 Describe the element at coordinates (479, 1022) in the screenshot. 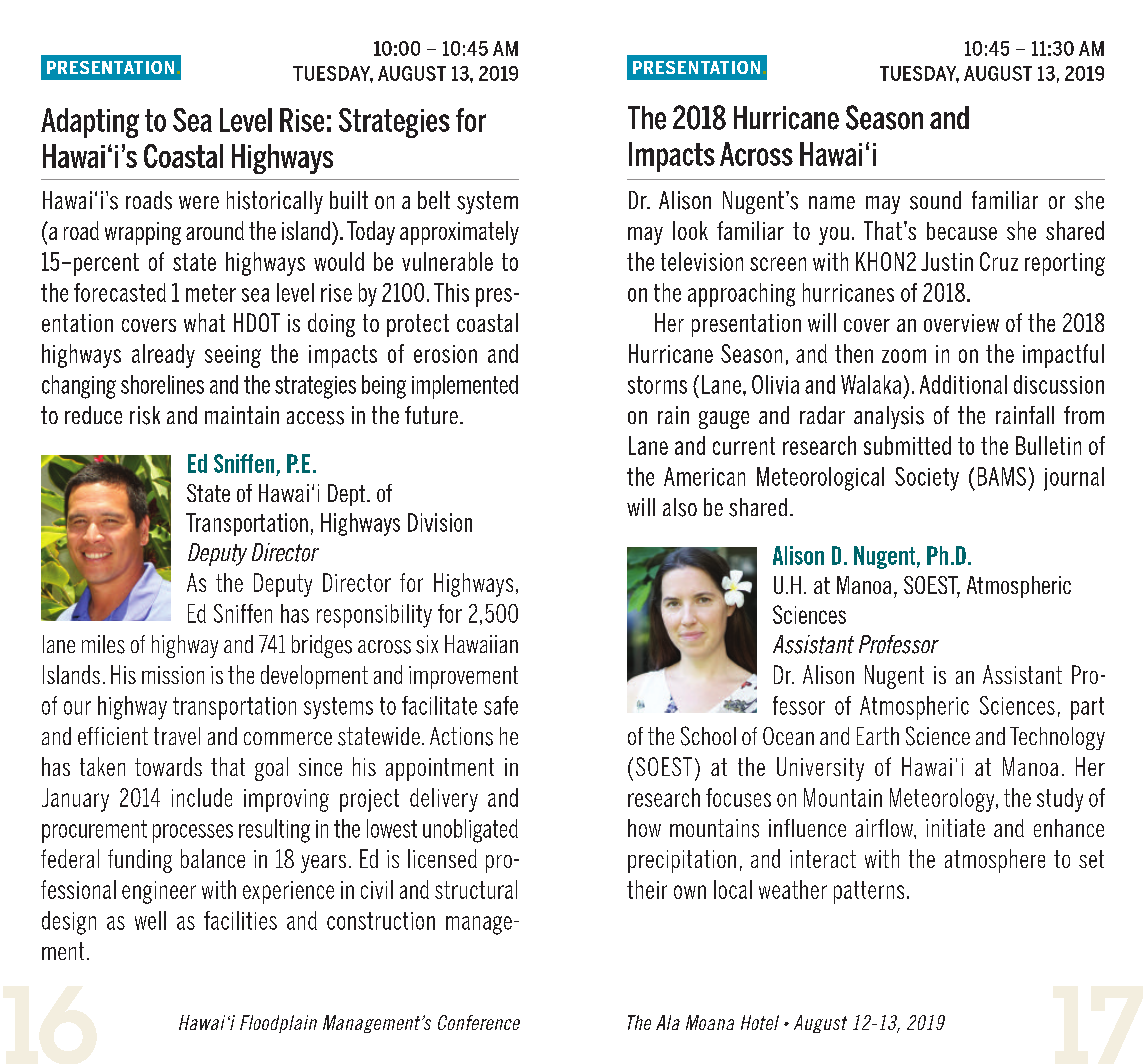

I see `Conference` at that location.
